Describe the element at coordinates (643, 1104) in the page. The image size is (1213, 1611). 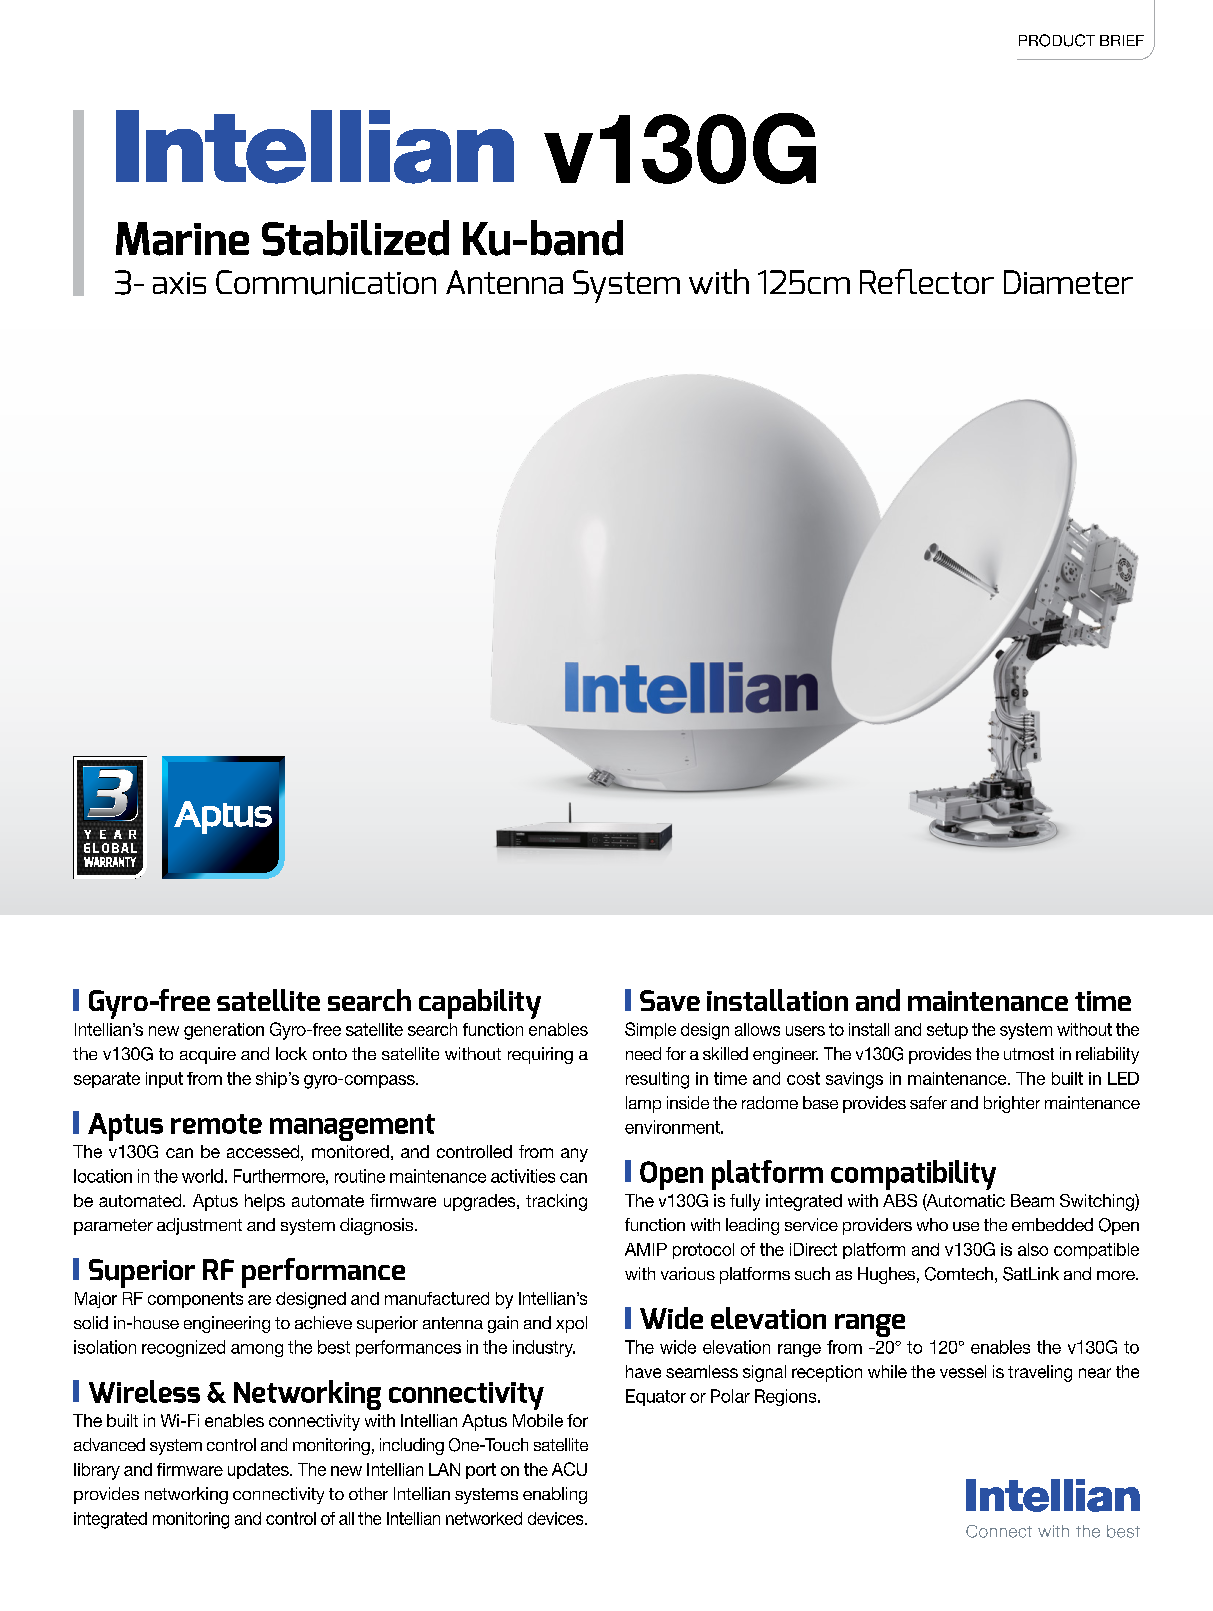
I see `lamp` at that location.
